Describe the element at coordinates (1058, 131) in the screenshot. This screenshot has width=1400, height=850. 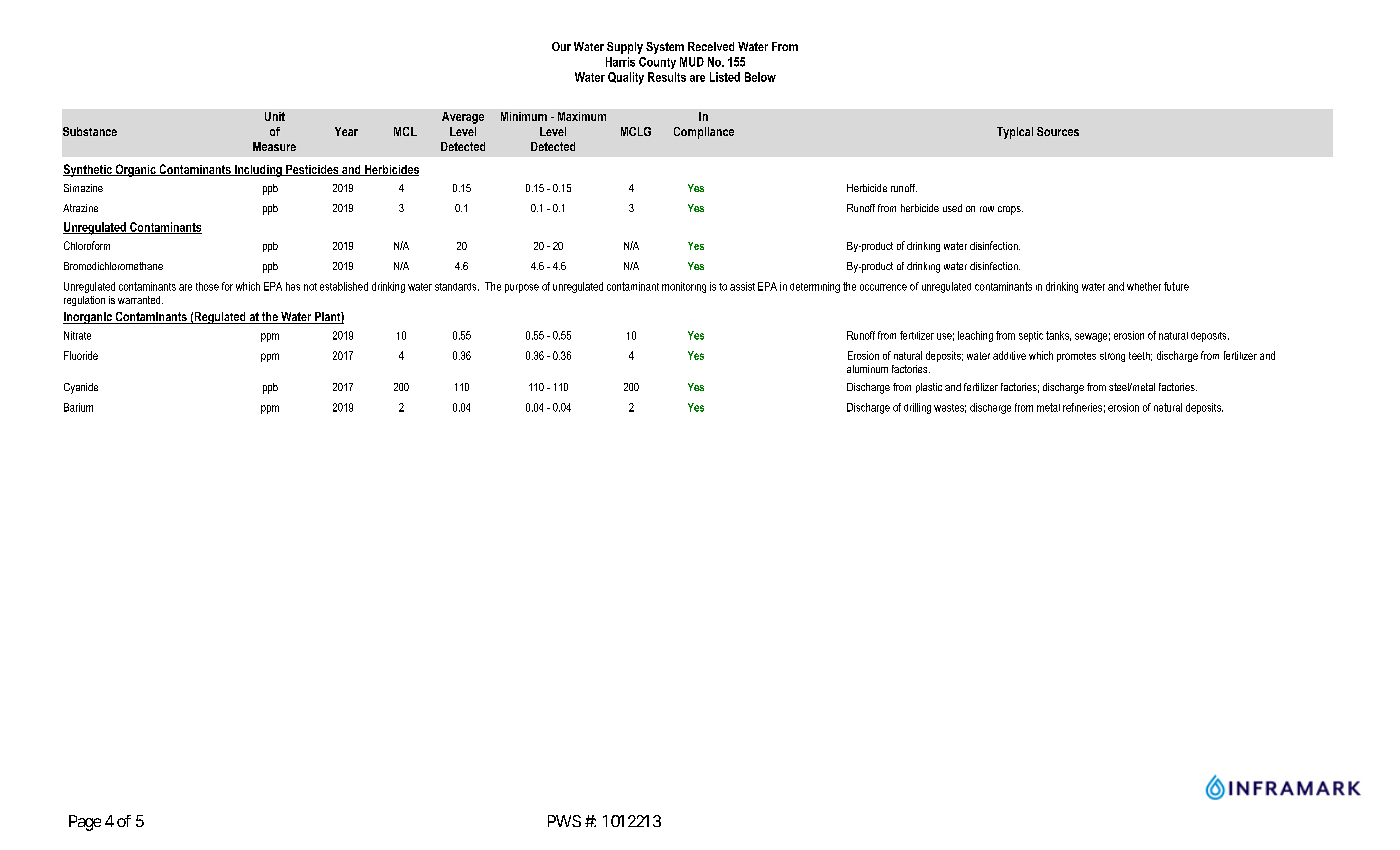
I see `Sources` at that location.
